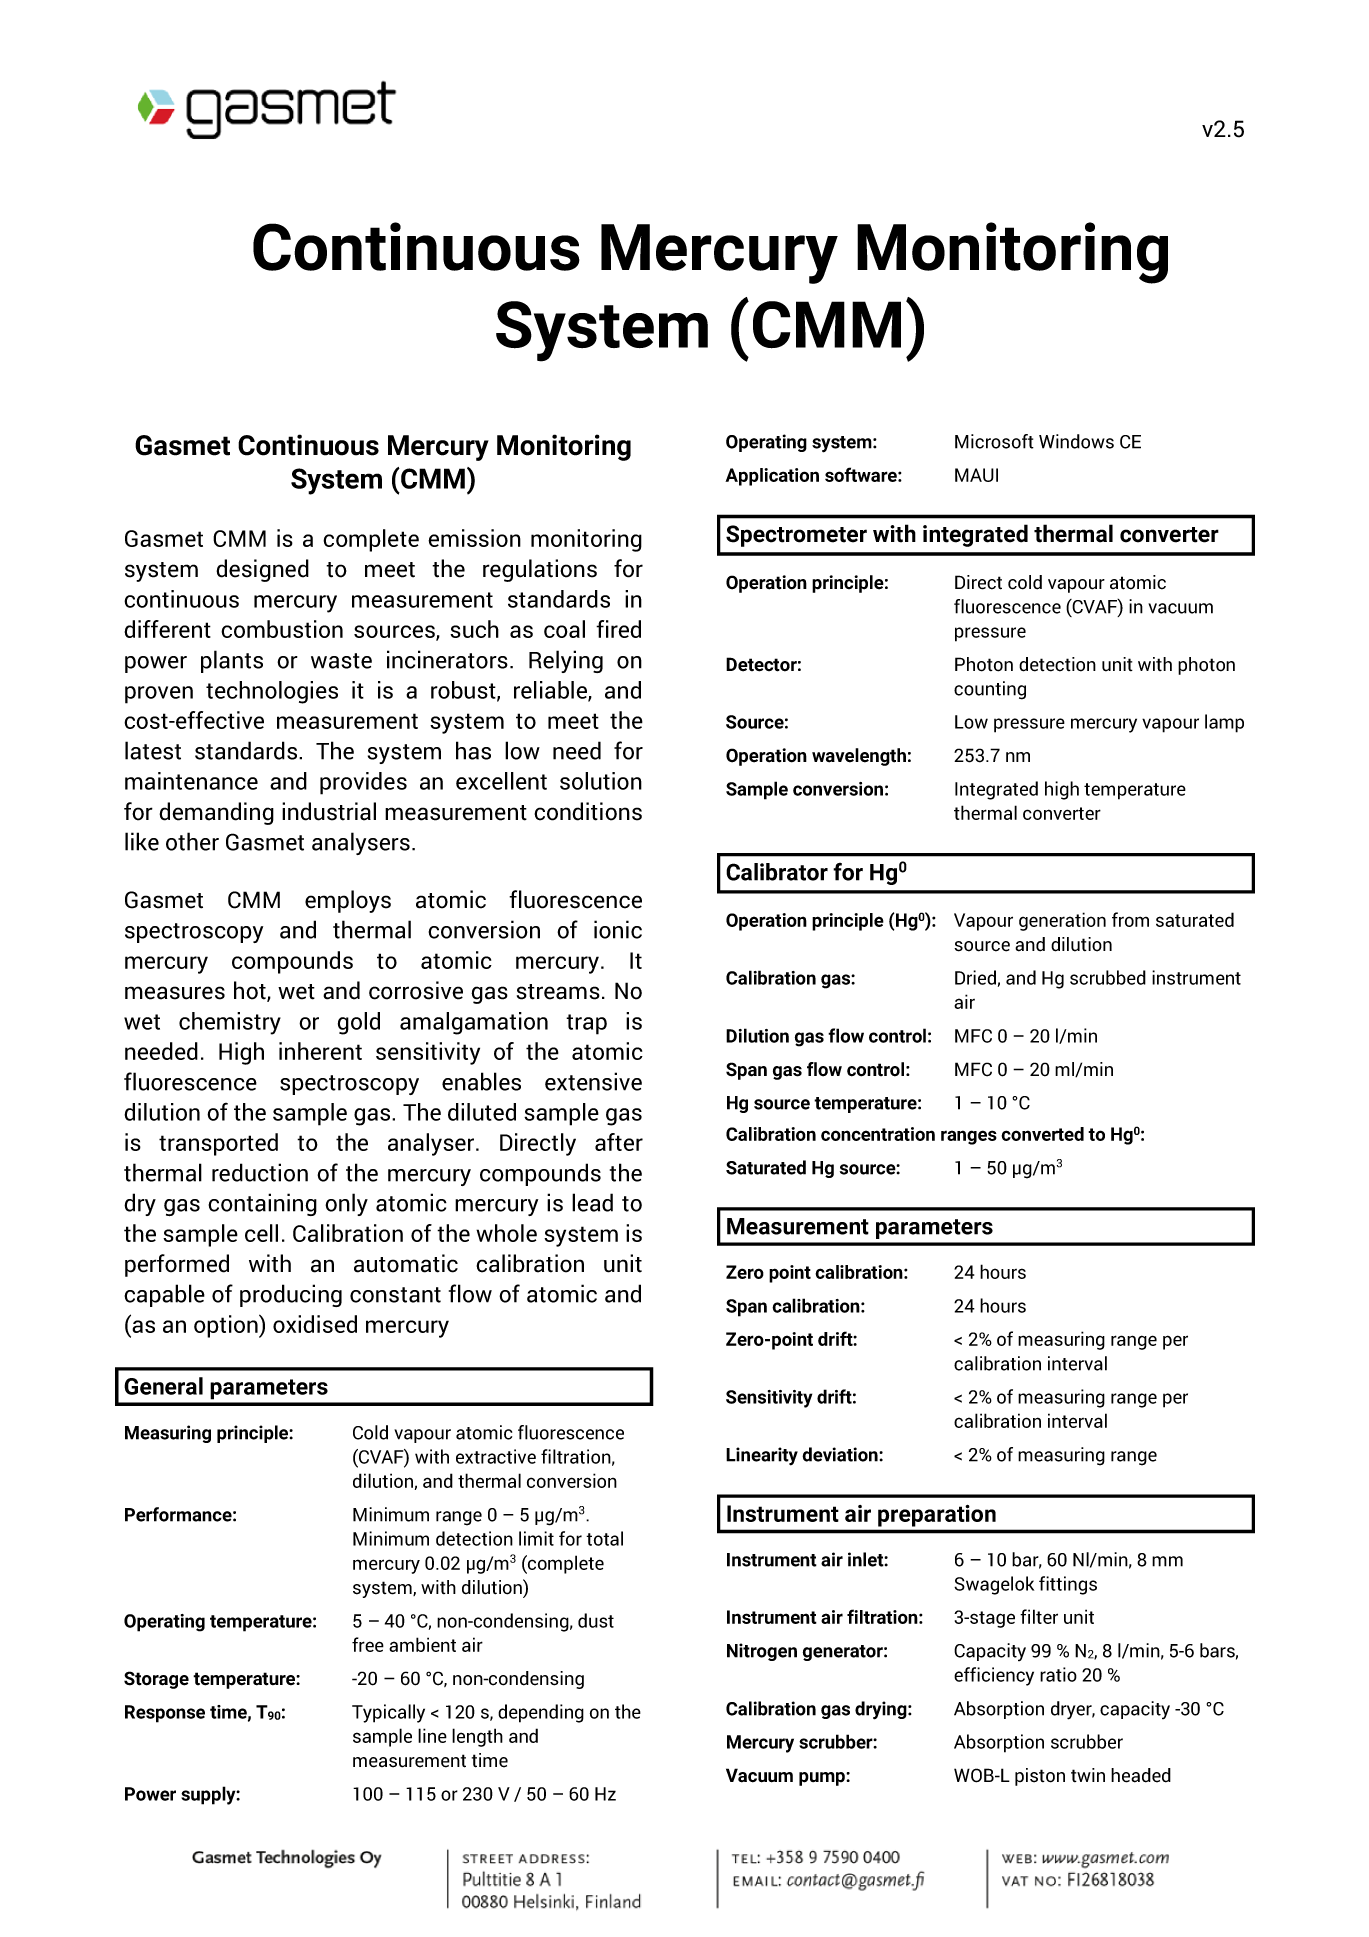 This screenshot has height=1937, width=1369. What do you see at coordinates (592, 1202) in the screenshot?
I see `lead` at bounding box center [592, 1202].
